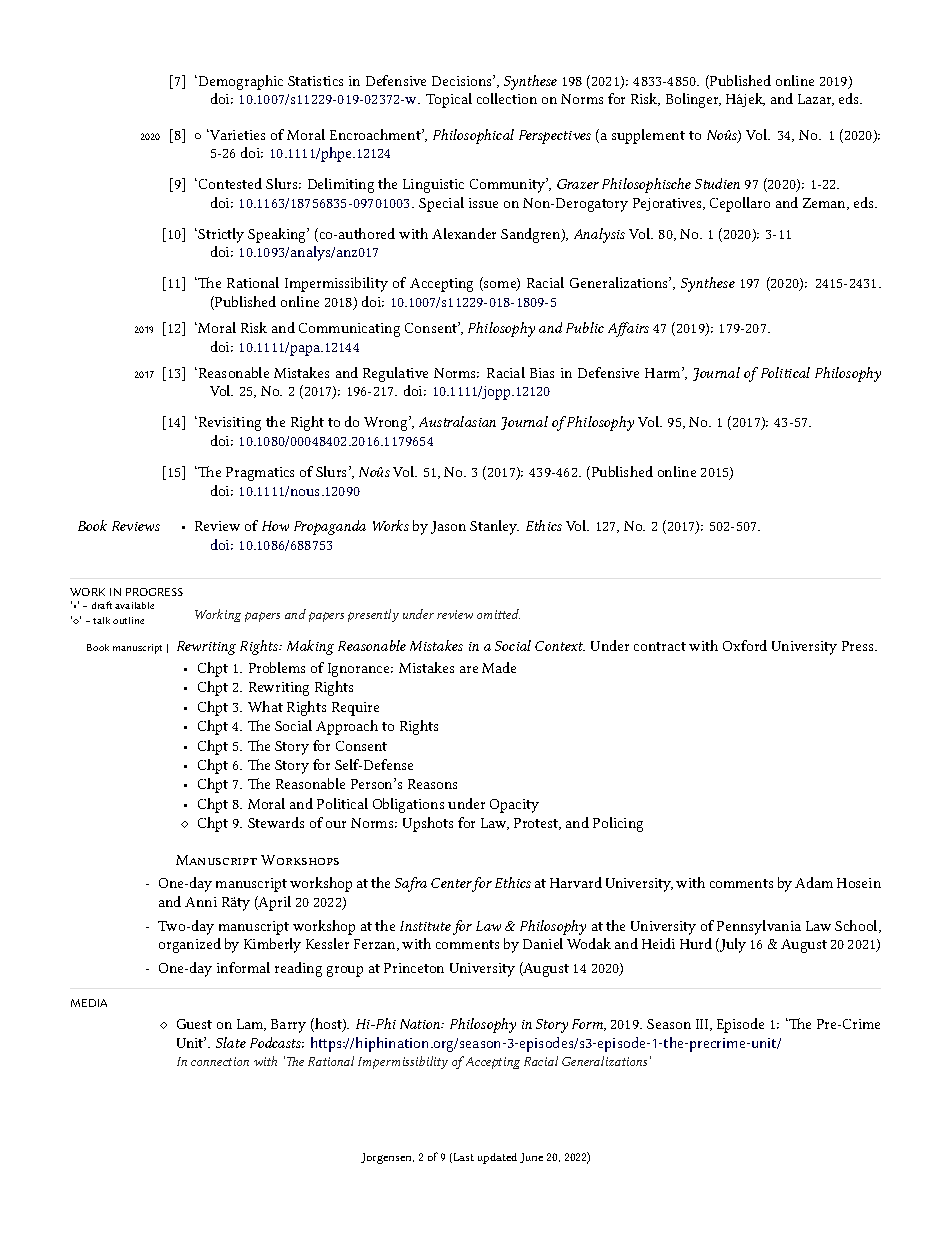 The height and width of the screenshot is (1233, 952). Describe the element at coordinates (745, 645) in the screenshot. I see `Oxford` at that location.
